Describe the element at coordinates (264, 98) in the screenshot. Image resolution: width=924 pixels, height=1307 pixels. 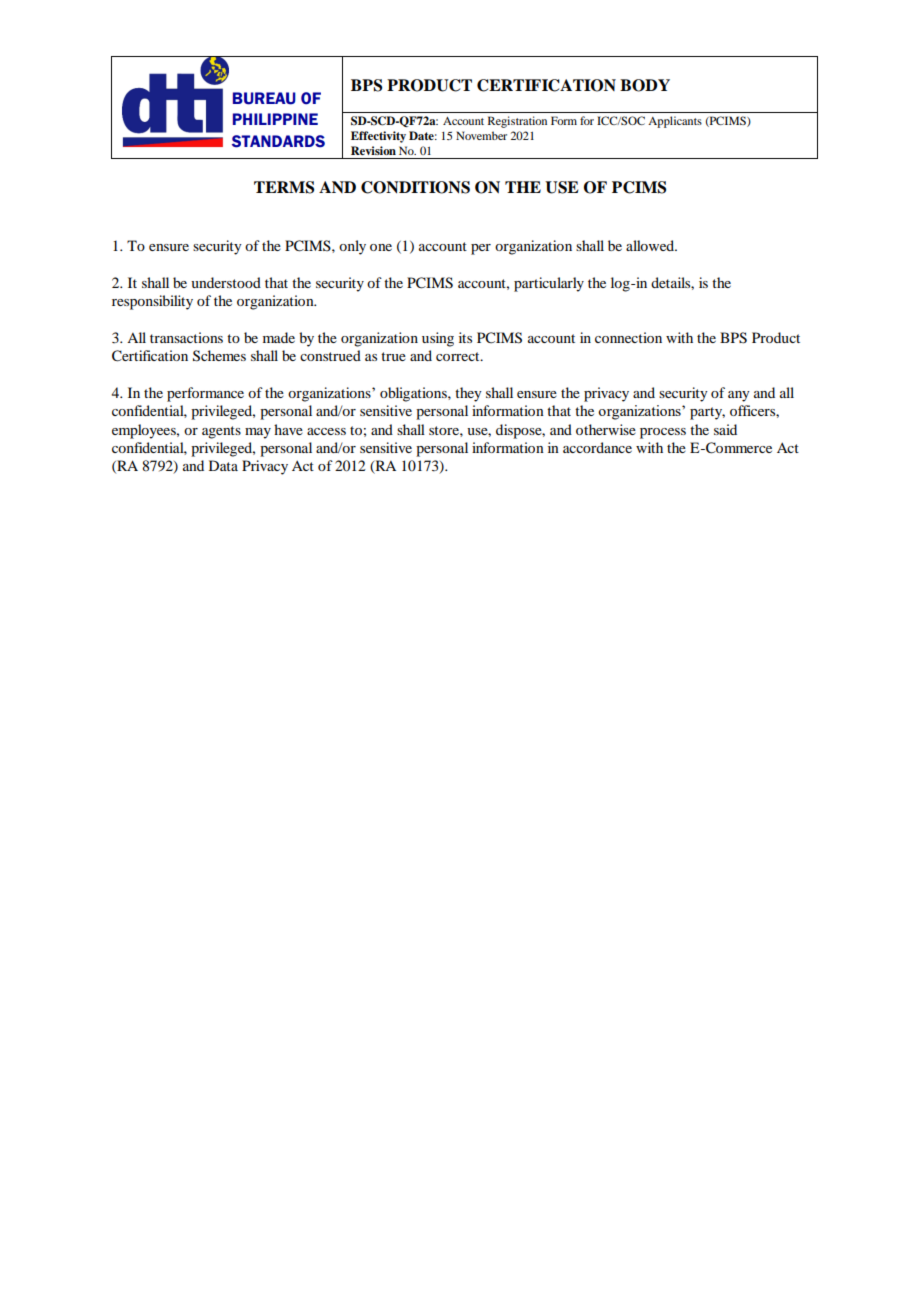
I see `BUREAU` at that location.
